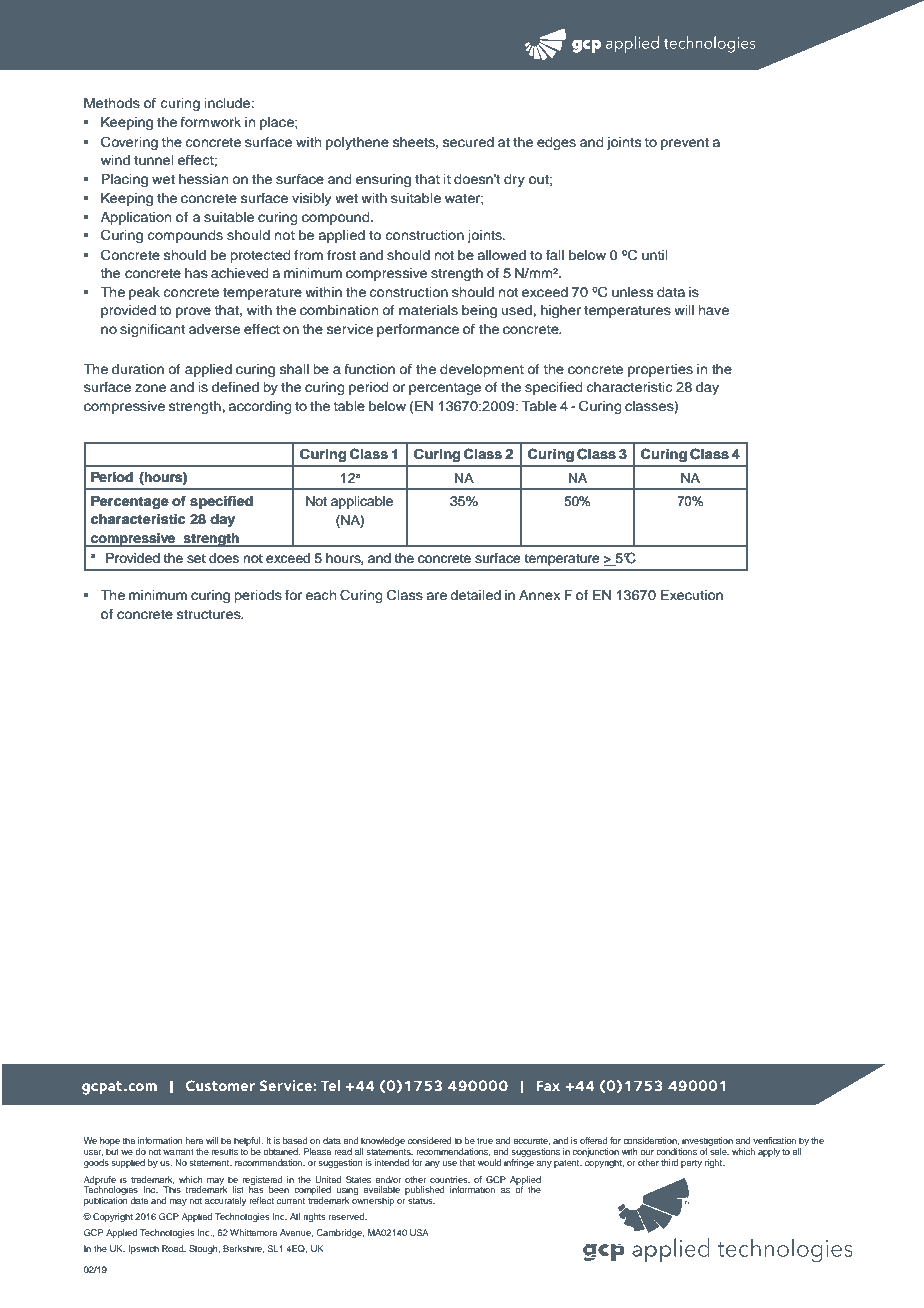 The image size is (924, 1308). I want to click on are, so click(436, 596).
